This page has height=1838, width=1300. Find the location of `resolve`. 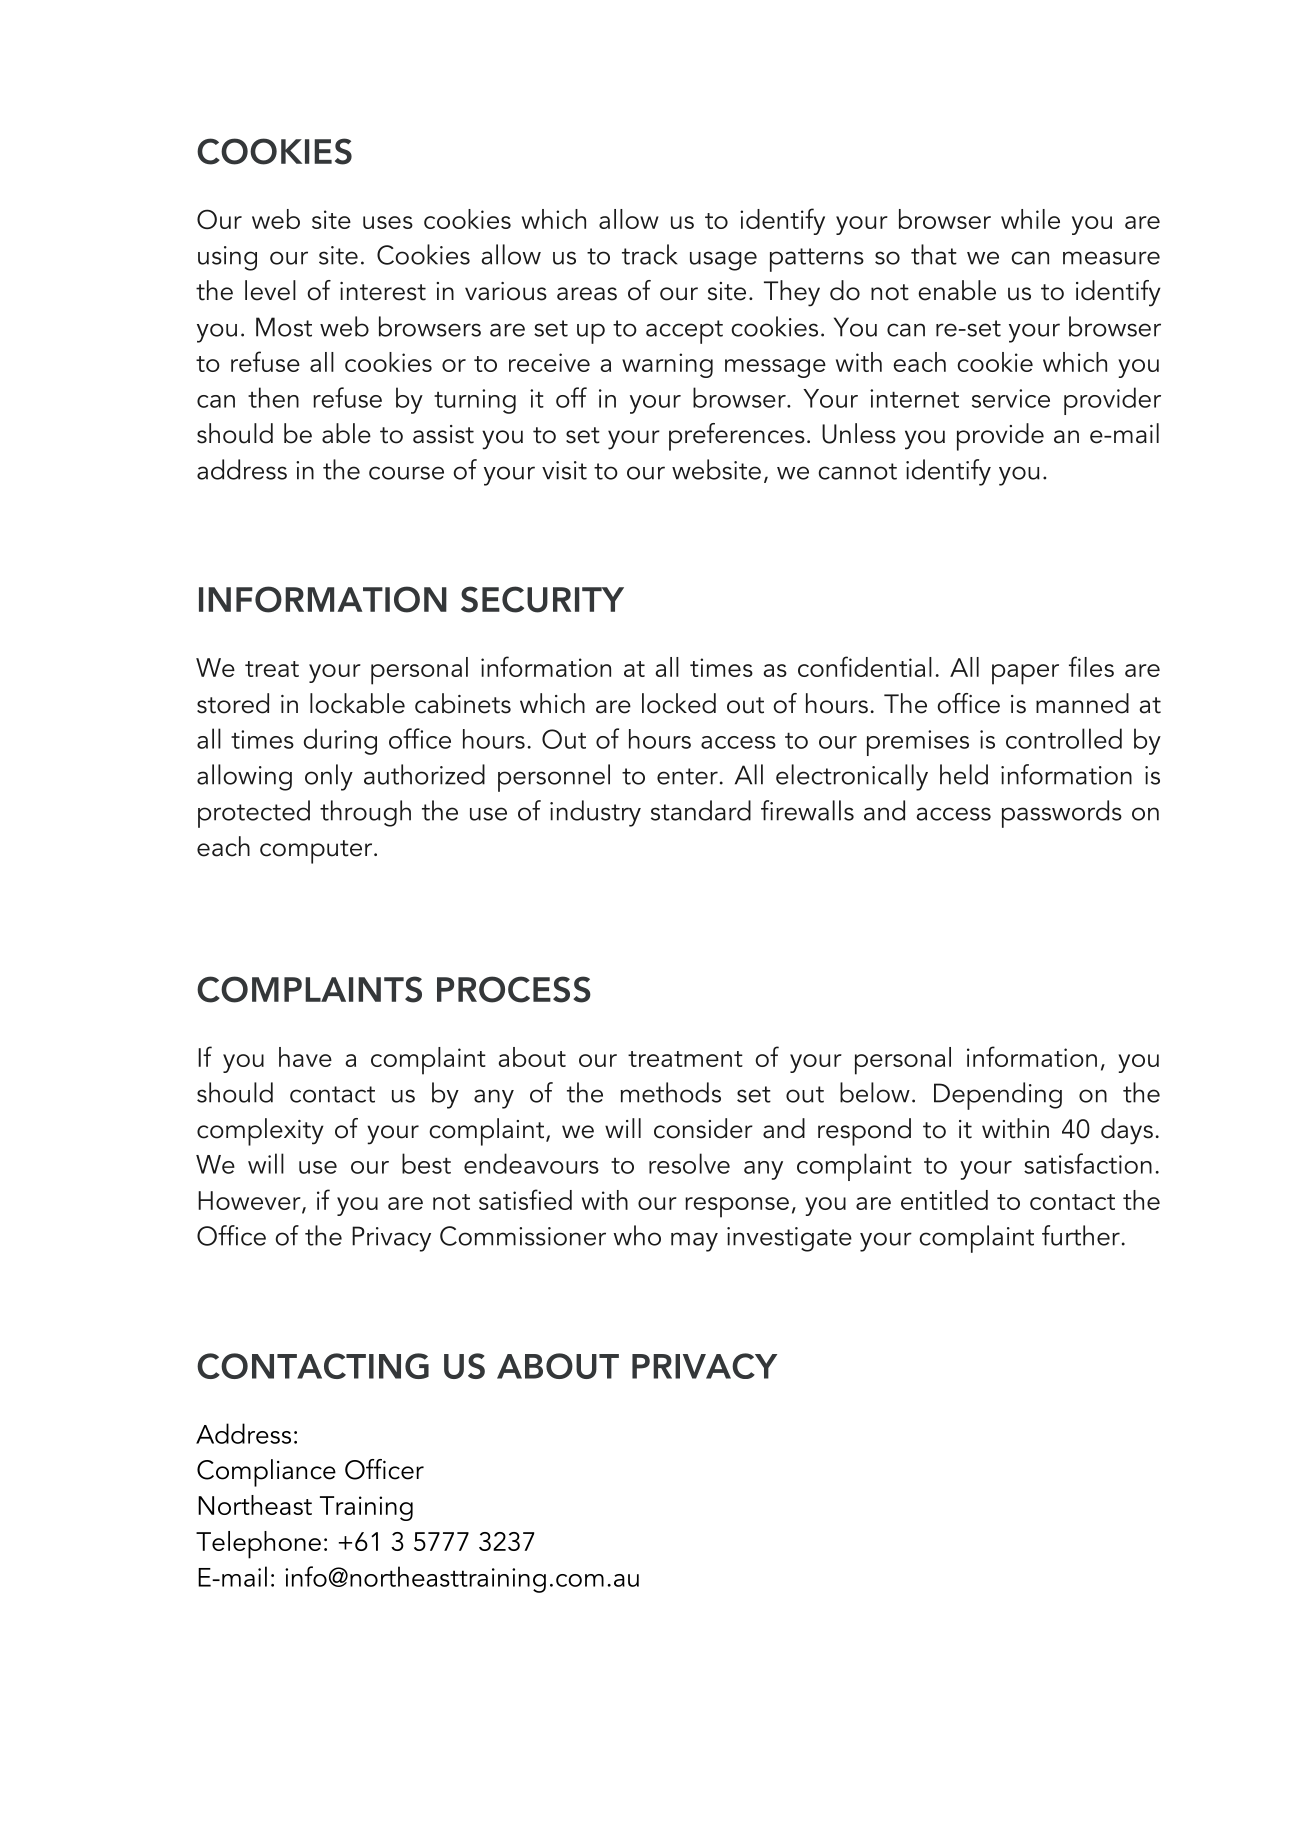

resolve is located at coordinates (689, 1163).
